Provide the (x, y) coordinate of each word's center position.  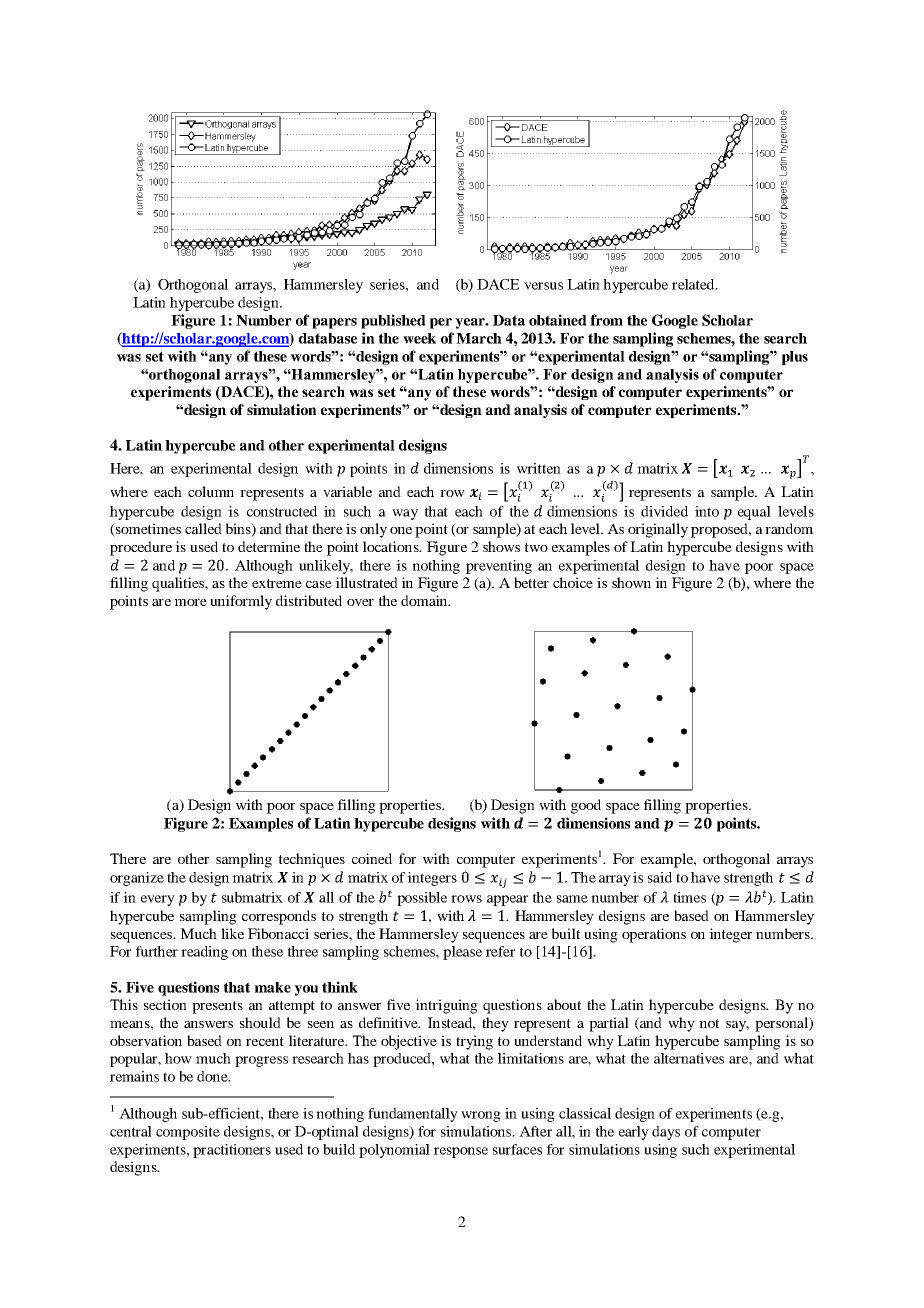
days (666, 1133)
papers (334, 323)
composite (188, 1133)
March (479, 338)
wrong (481, 1116)
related (694, 284)
